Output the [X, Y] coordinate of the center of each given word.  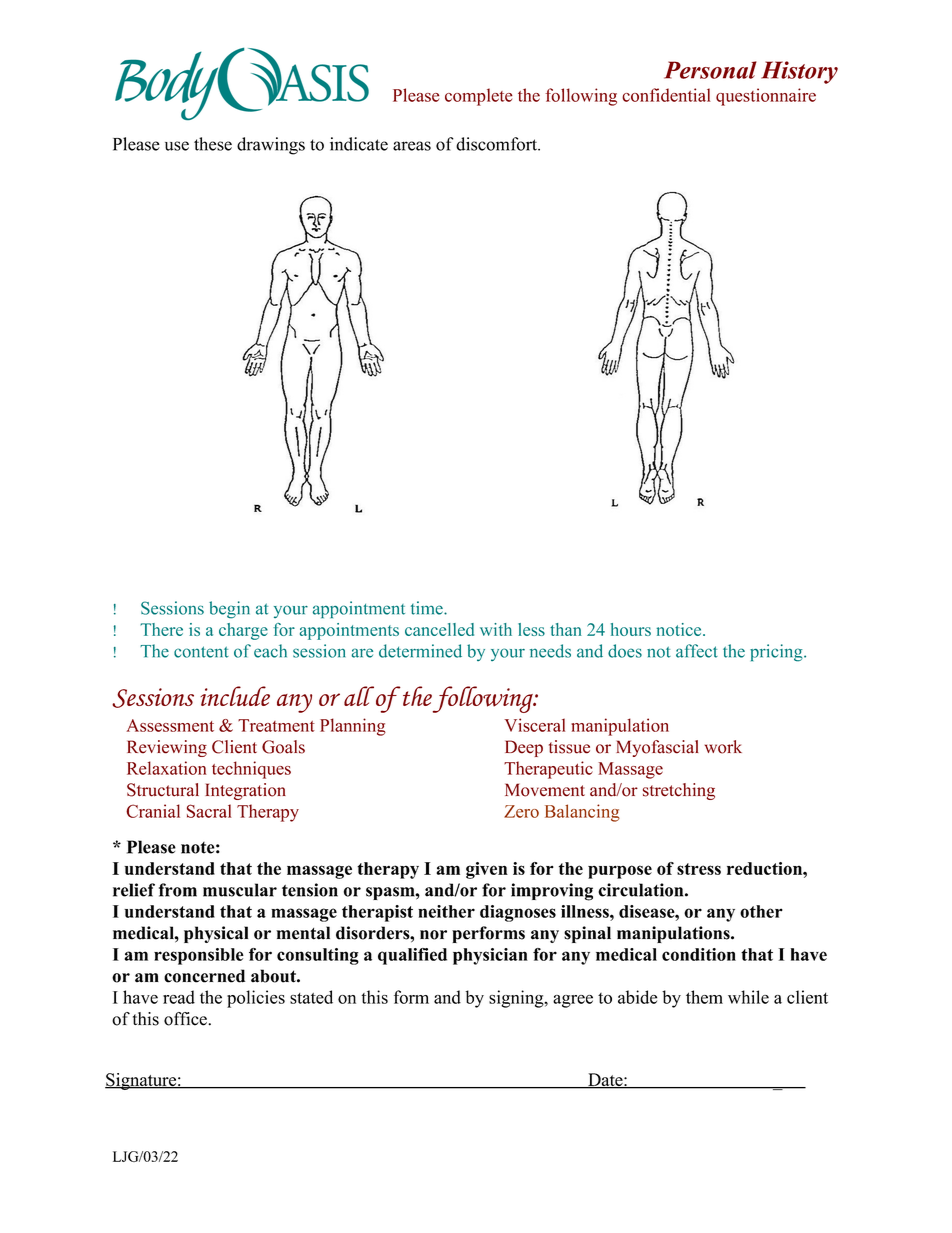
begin [229, 610]
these [213, 144]
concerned [204, 976]
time [428, 608]
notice [680, 629]
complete [479, 97]
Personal [710, 70]
